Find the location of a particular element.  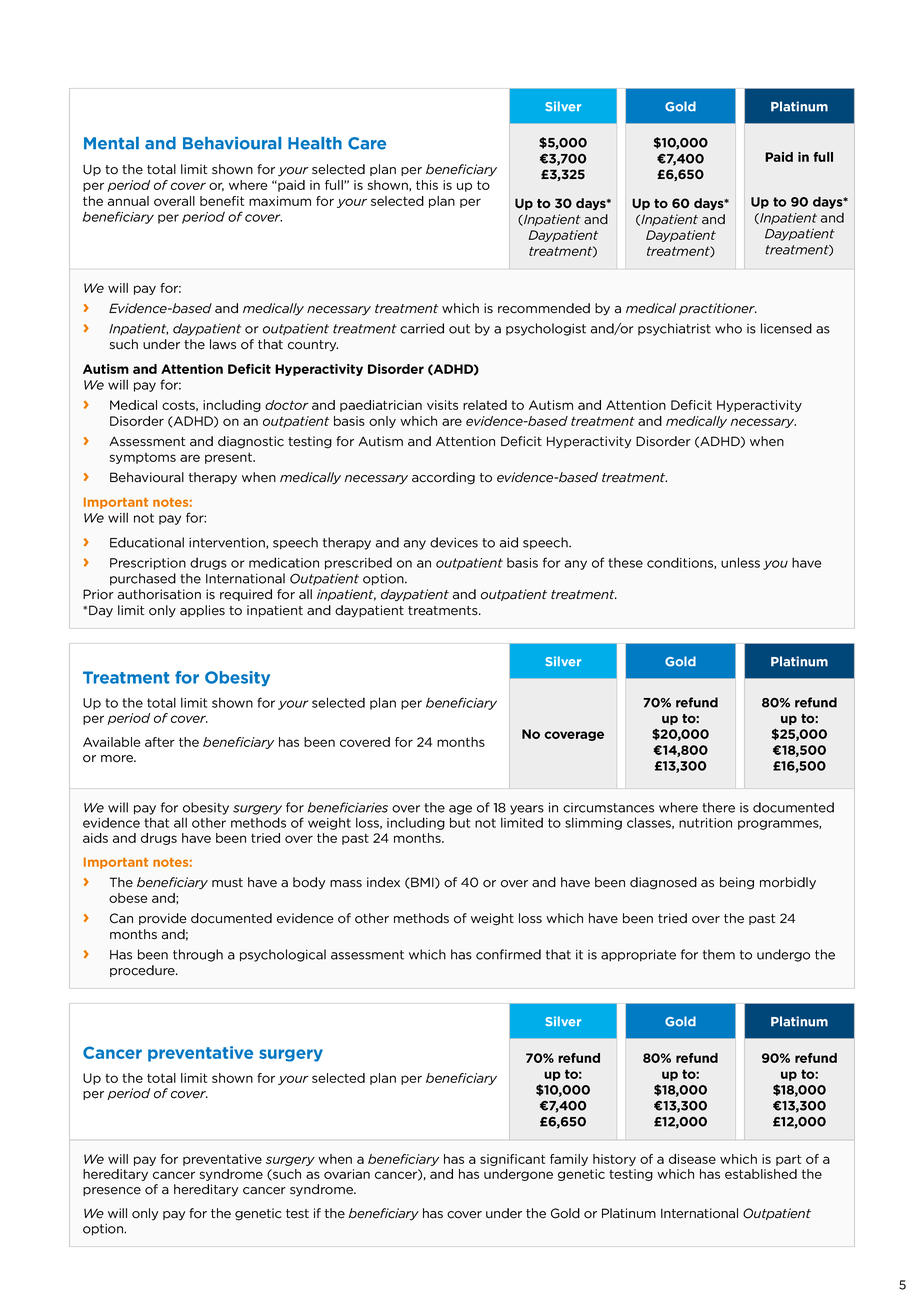

practitioner is located at coordinates (718, 309).
